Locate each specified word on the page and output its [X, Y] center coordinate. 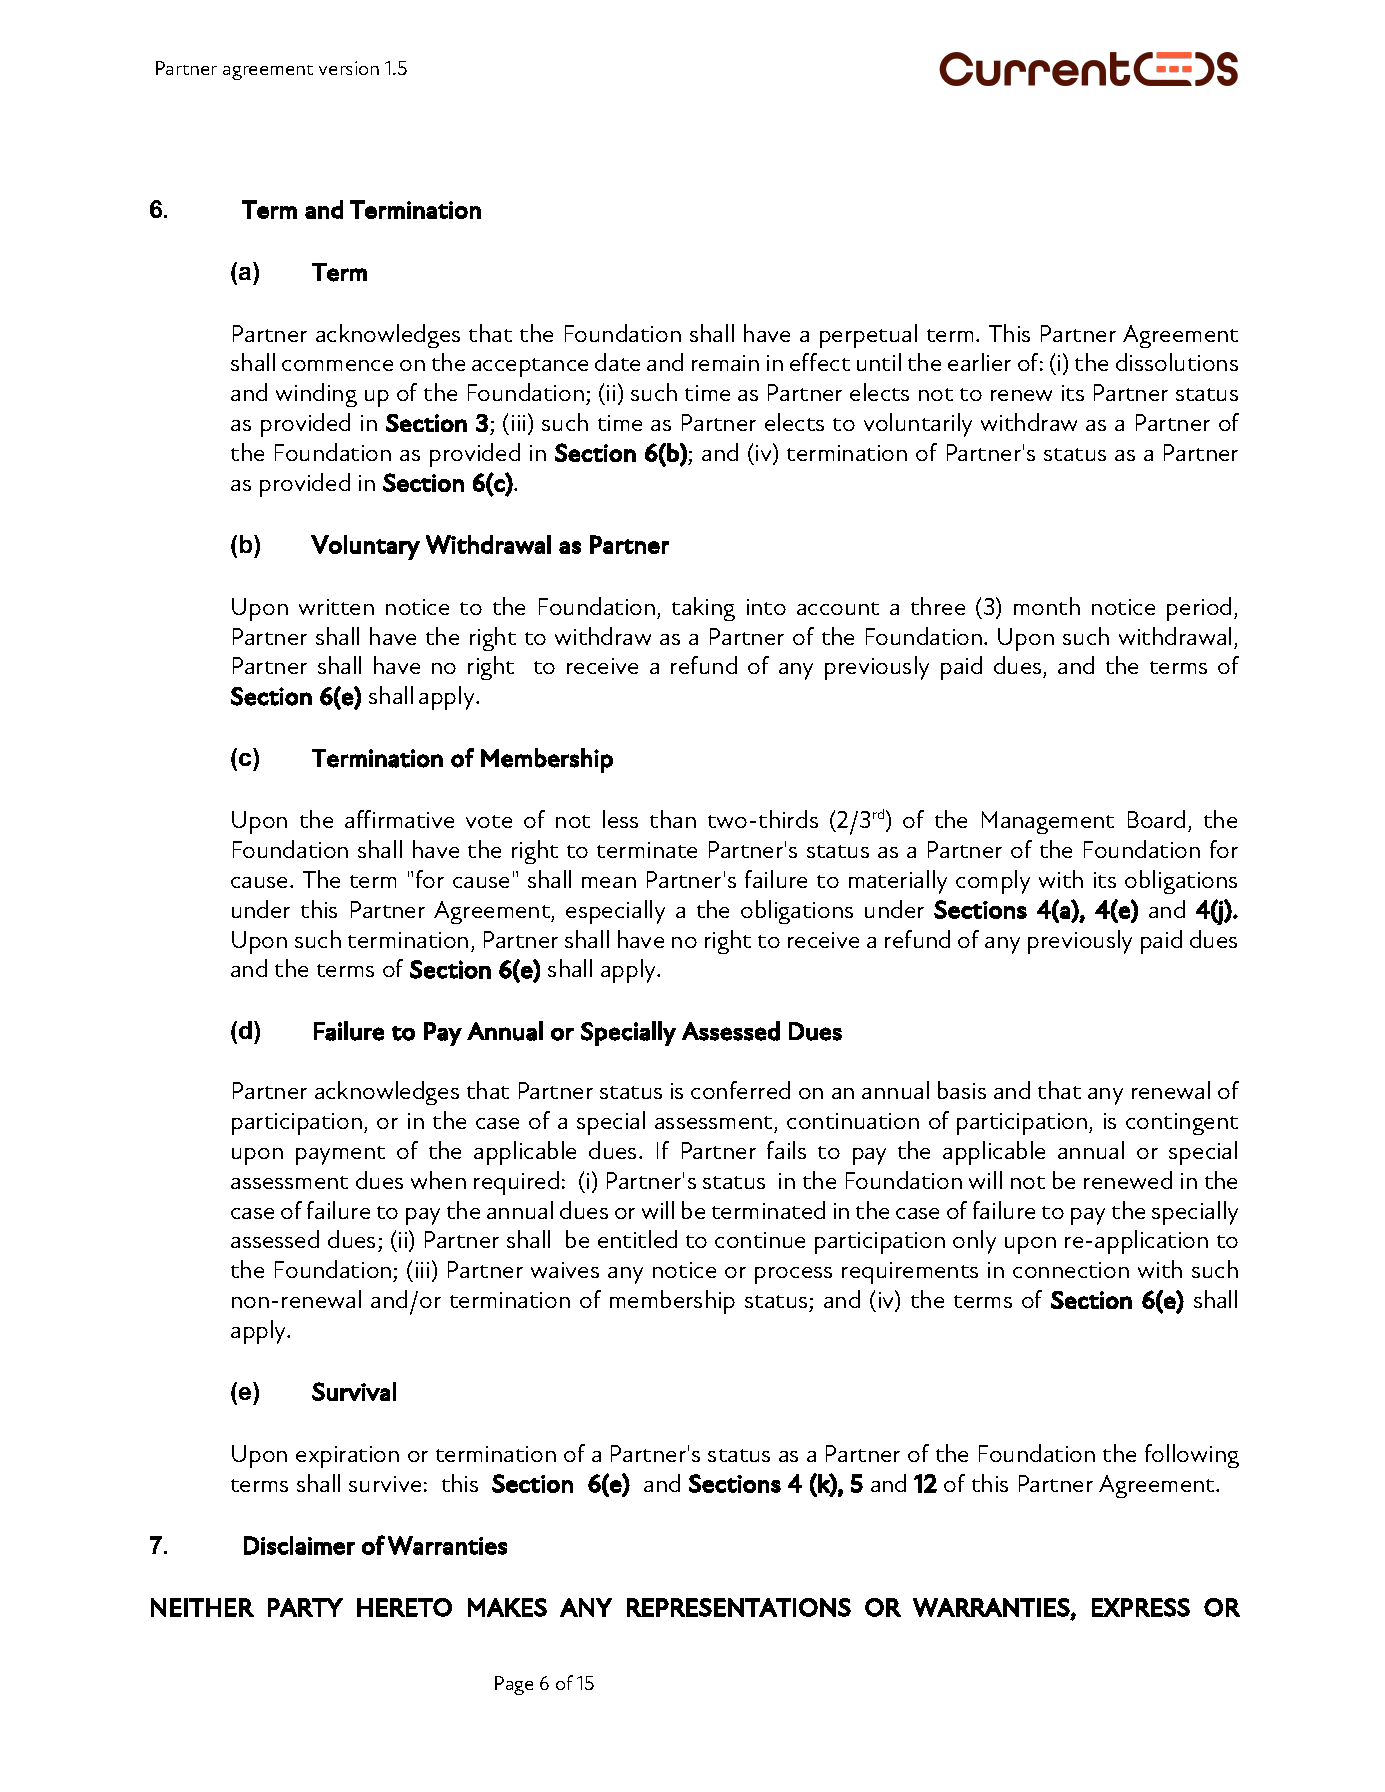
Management [1048, 822]
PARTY [305, 1607]
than [673, 819]
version [349, 68]
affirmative [399, 819]
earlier [979, 362]
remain [725, 363]
